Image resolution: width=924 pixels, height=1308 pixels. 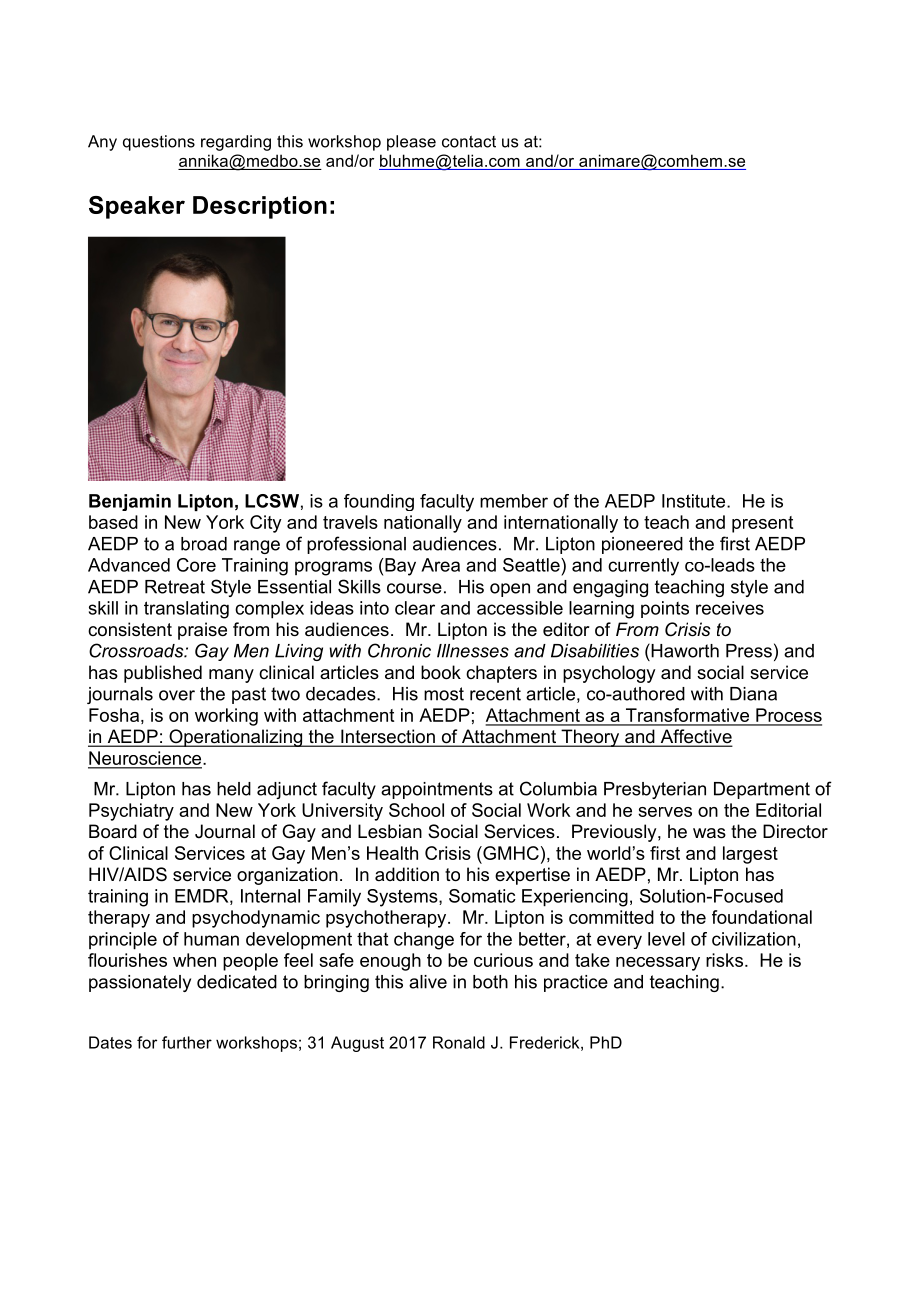 I want to click on risks, so click(x=724, y=960).
